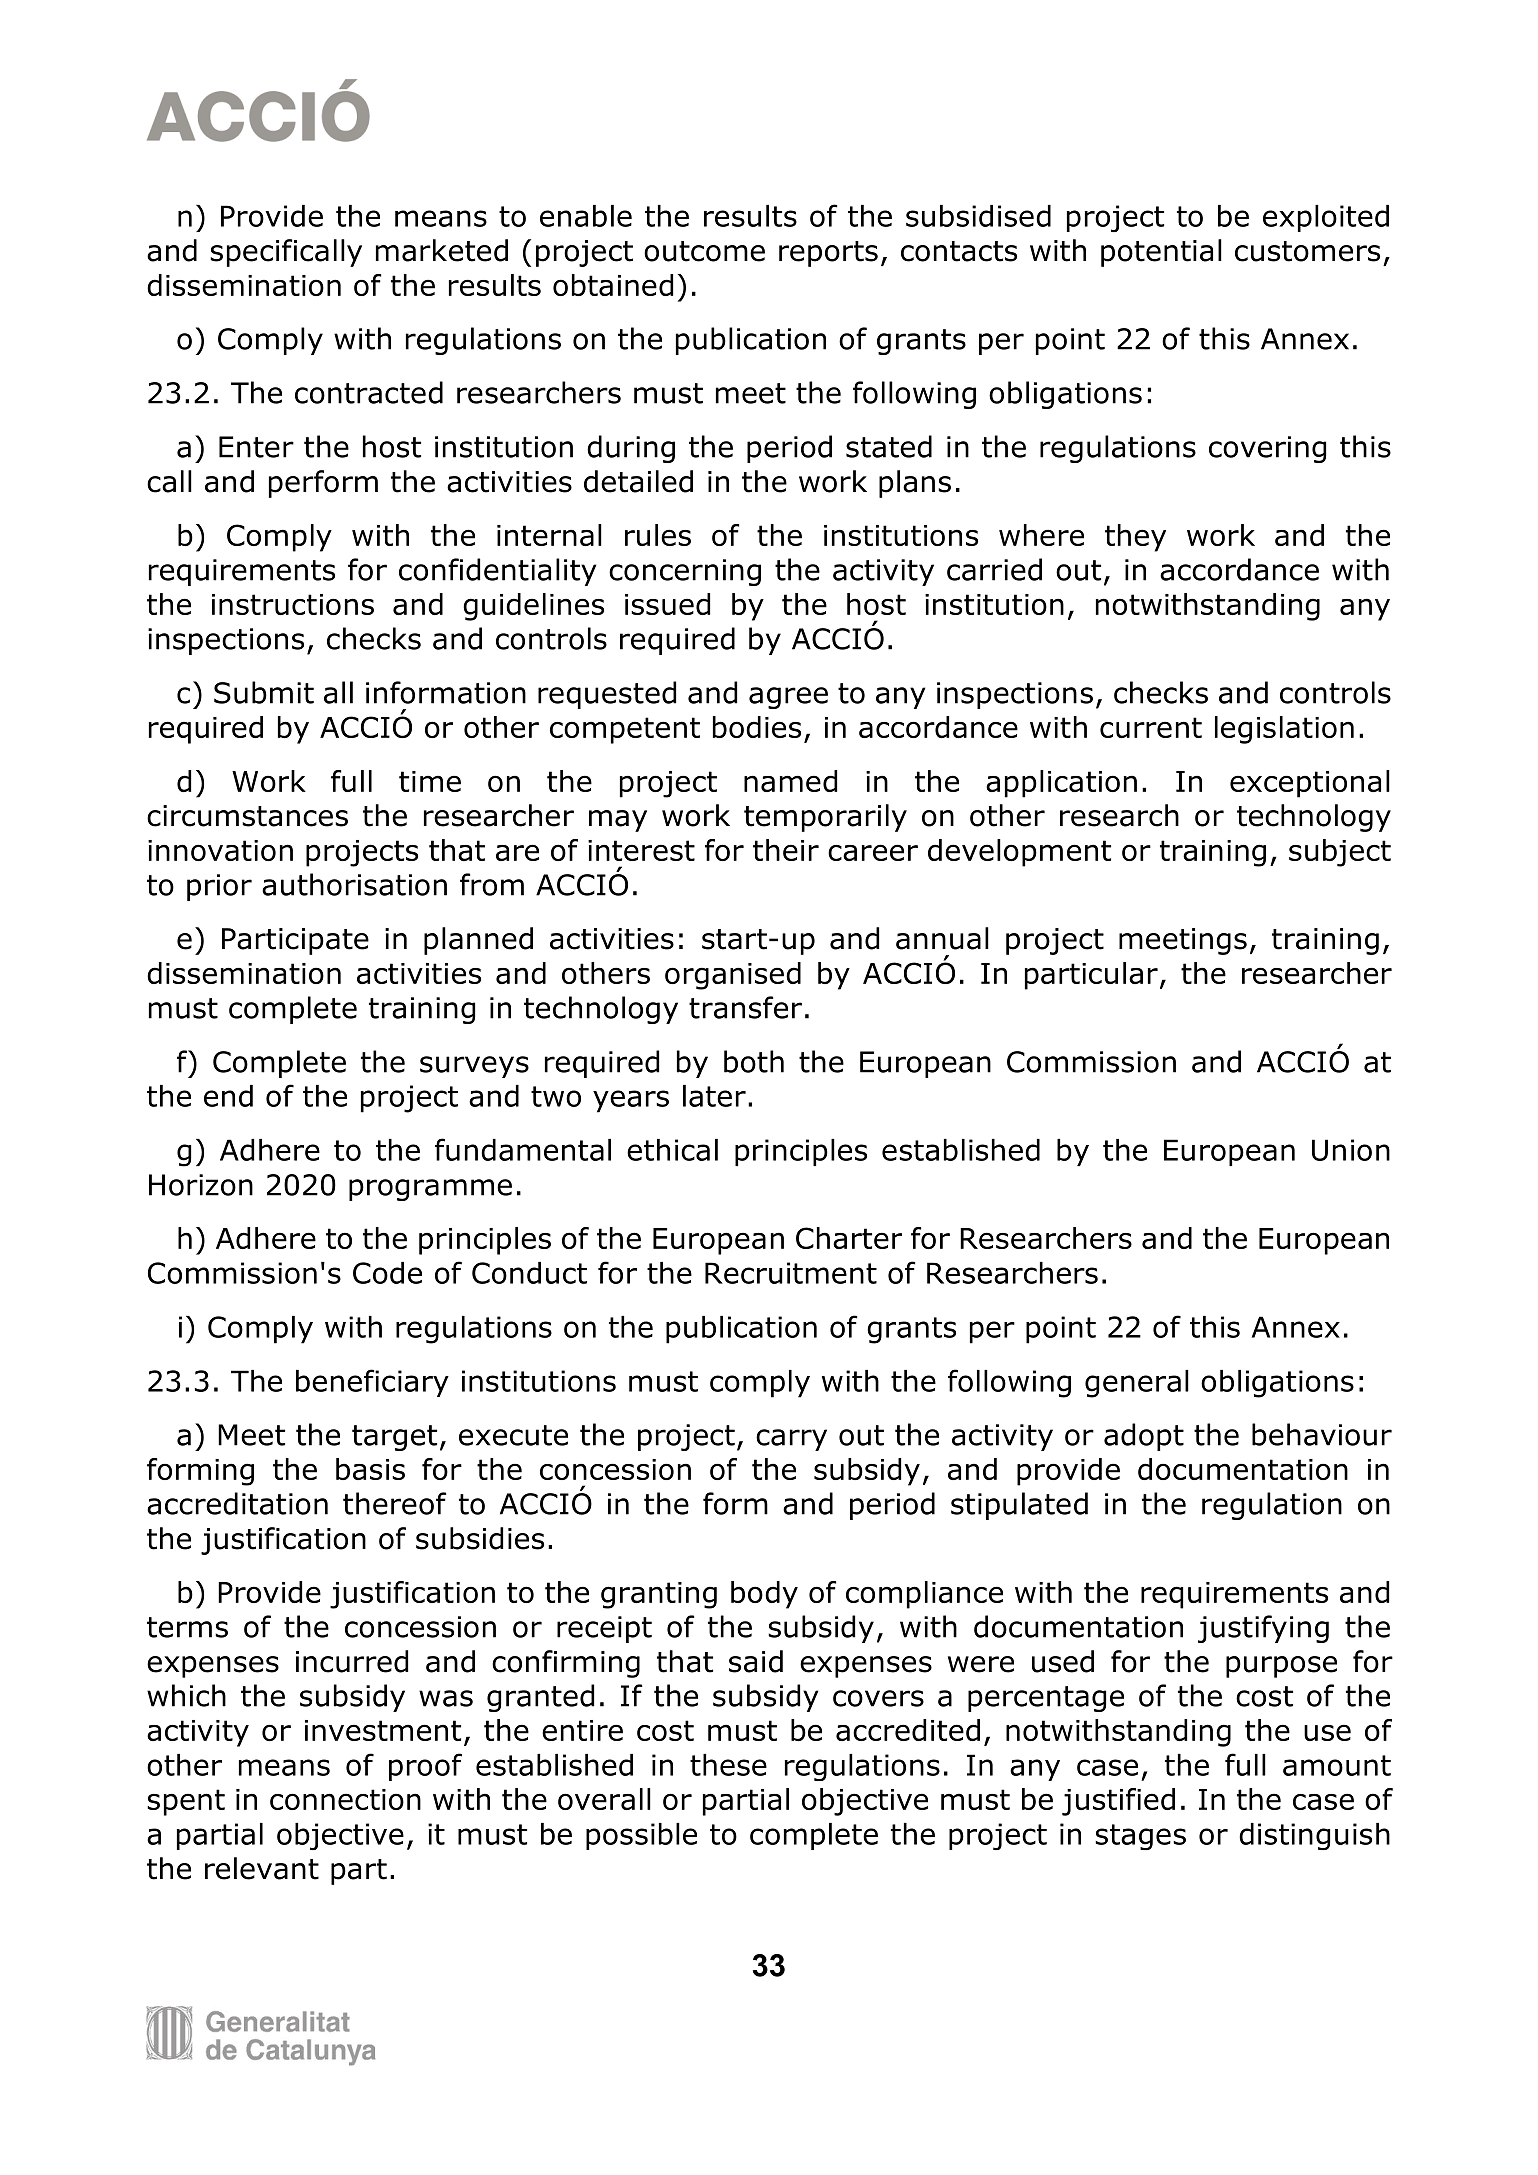  Describe the element at coordinates (1151, 727) in the document. I see `current` at that location.
